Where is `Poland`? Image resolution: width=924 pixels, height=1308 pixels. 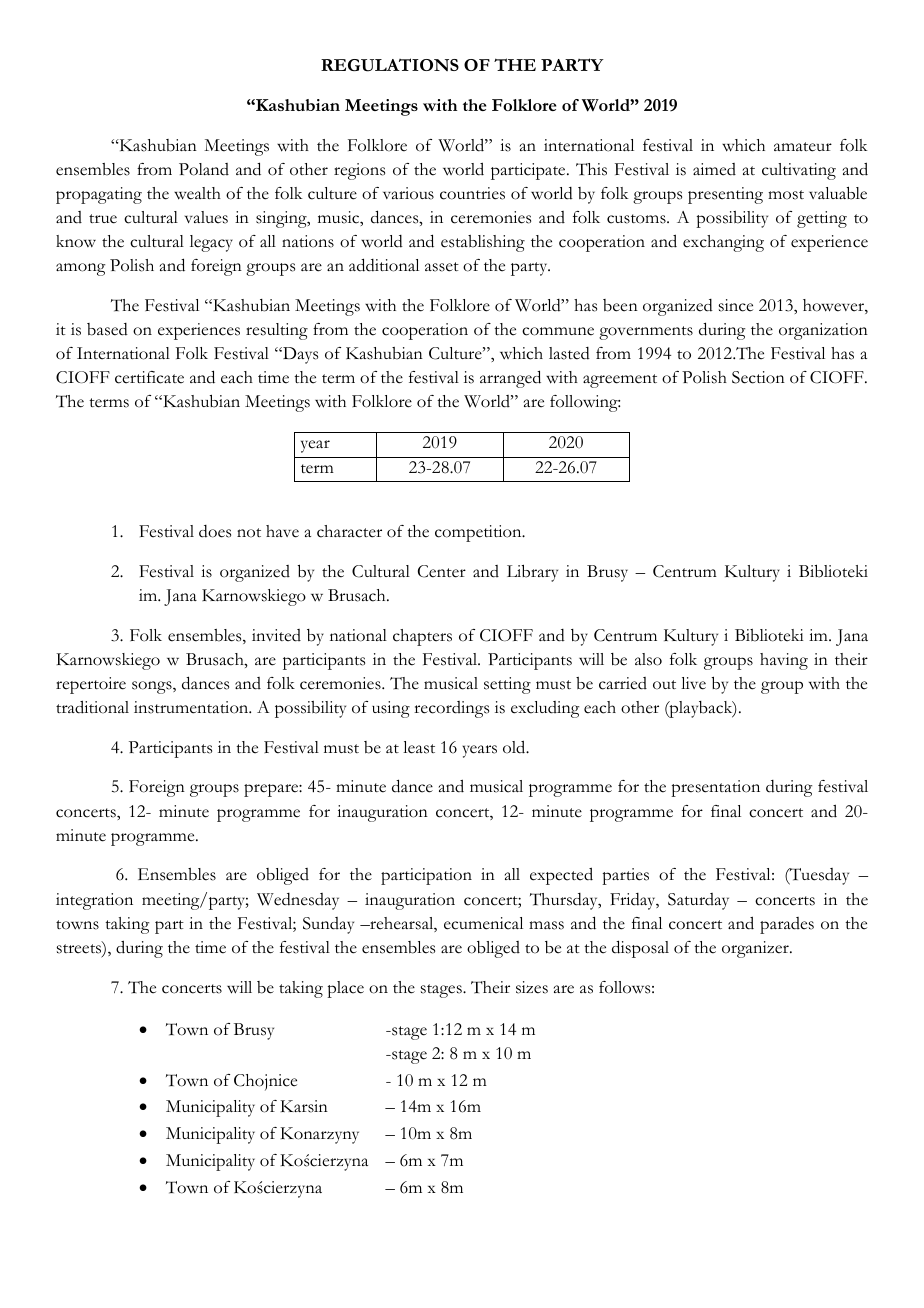
Poland is located at coordinates (204, 169).
